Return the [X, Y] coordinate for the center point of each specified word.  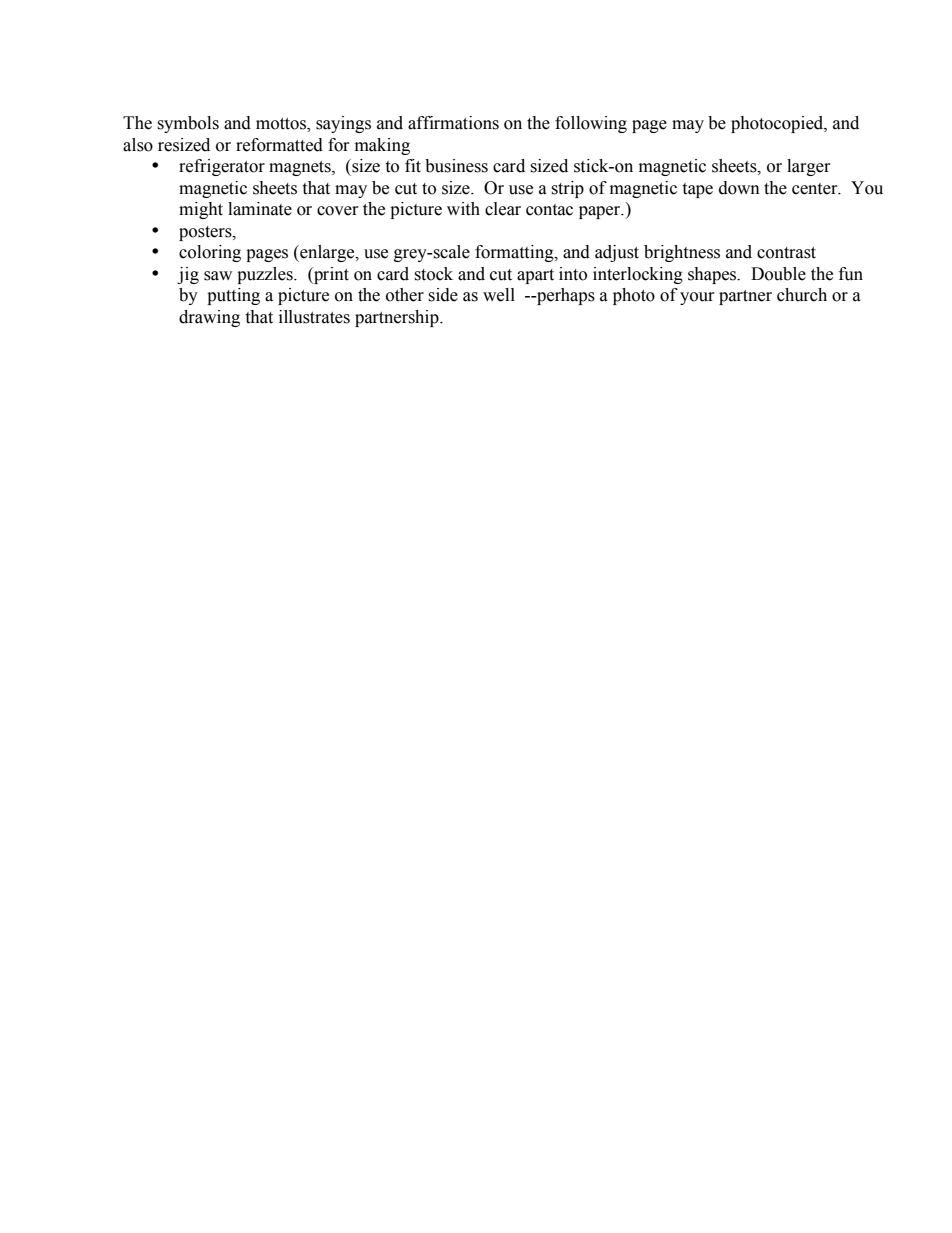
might [201, 210]
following [591, 124]
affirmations [453, 123]
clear [503, 209]
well [499, 295]
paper [601, 212]
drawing [209, 318]
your [697, 298]
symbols [188, 124]
